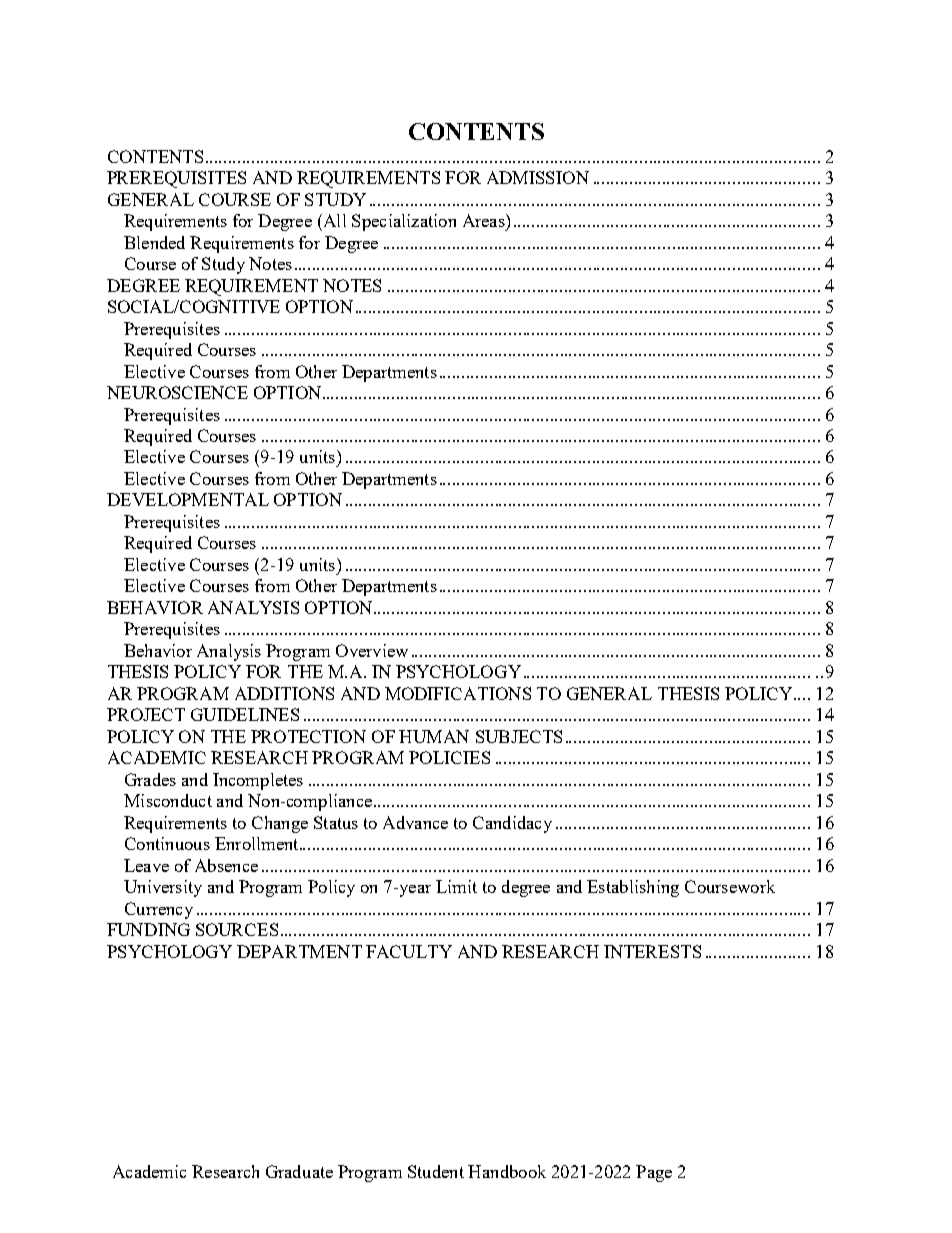 The width and height of the screenshot is (952, 1233). Describe the element at coordinates (449, 757) in the screenshot. I see `POLICIES` at that location.
